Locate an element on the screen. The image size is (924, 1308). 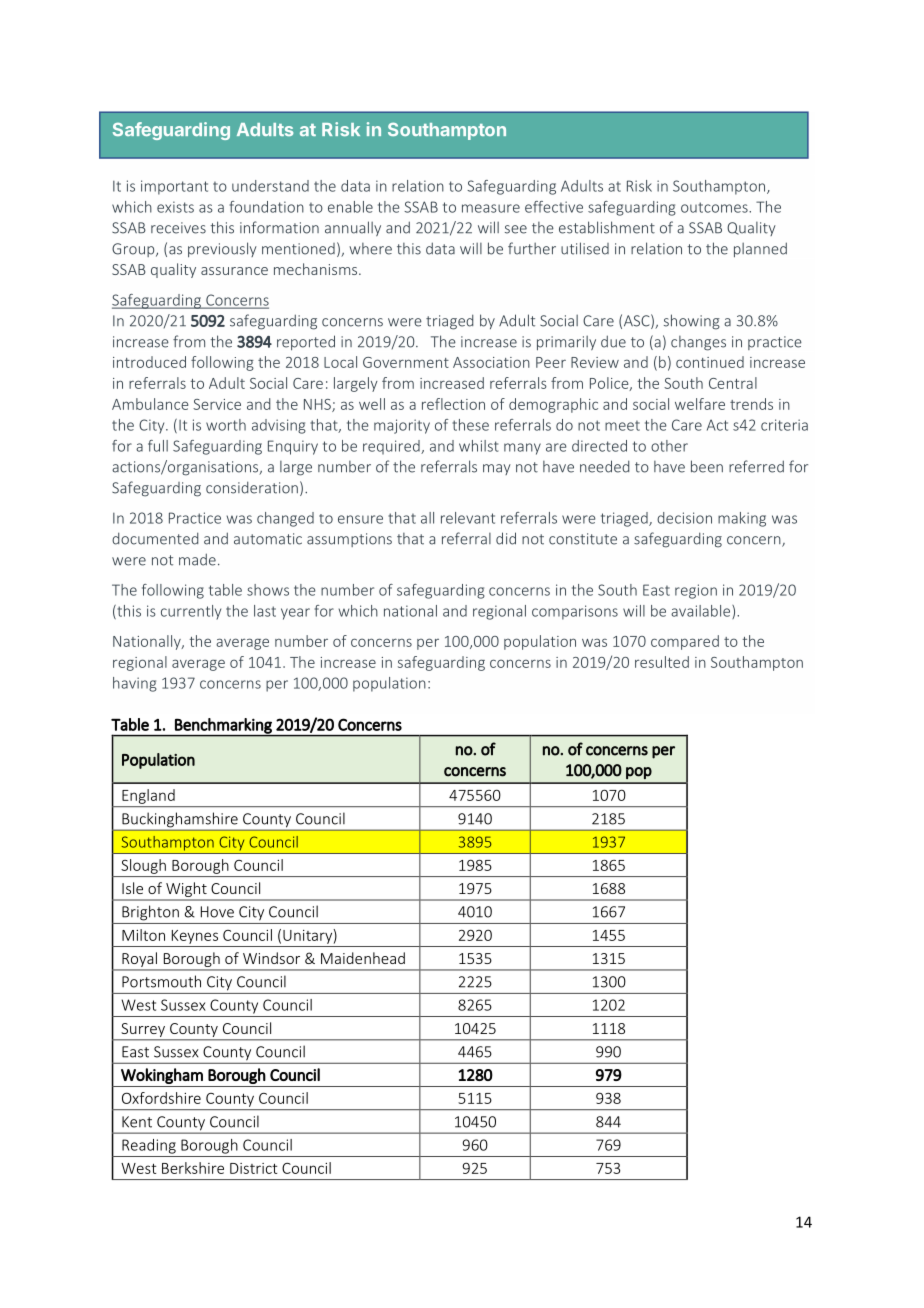
Berkshire is located at coordinates (193, 1168).
